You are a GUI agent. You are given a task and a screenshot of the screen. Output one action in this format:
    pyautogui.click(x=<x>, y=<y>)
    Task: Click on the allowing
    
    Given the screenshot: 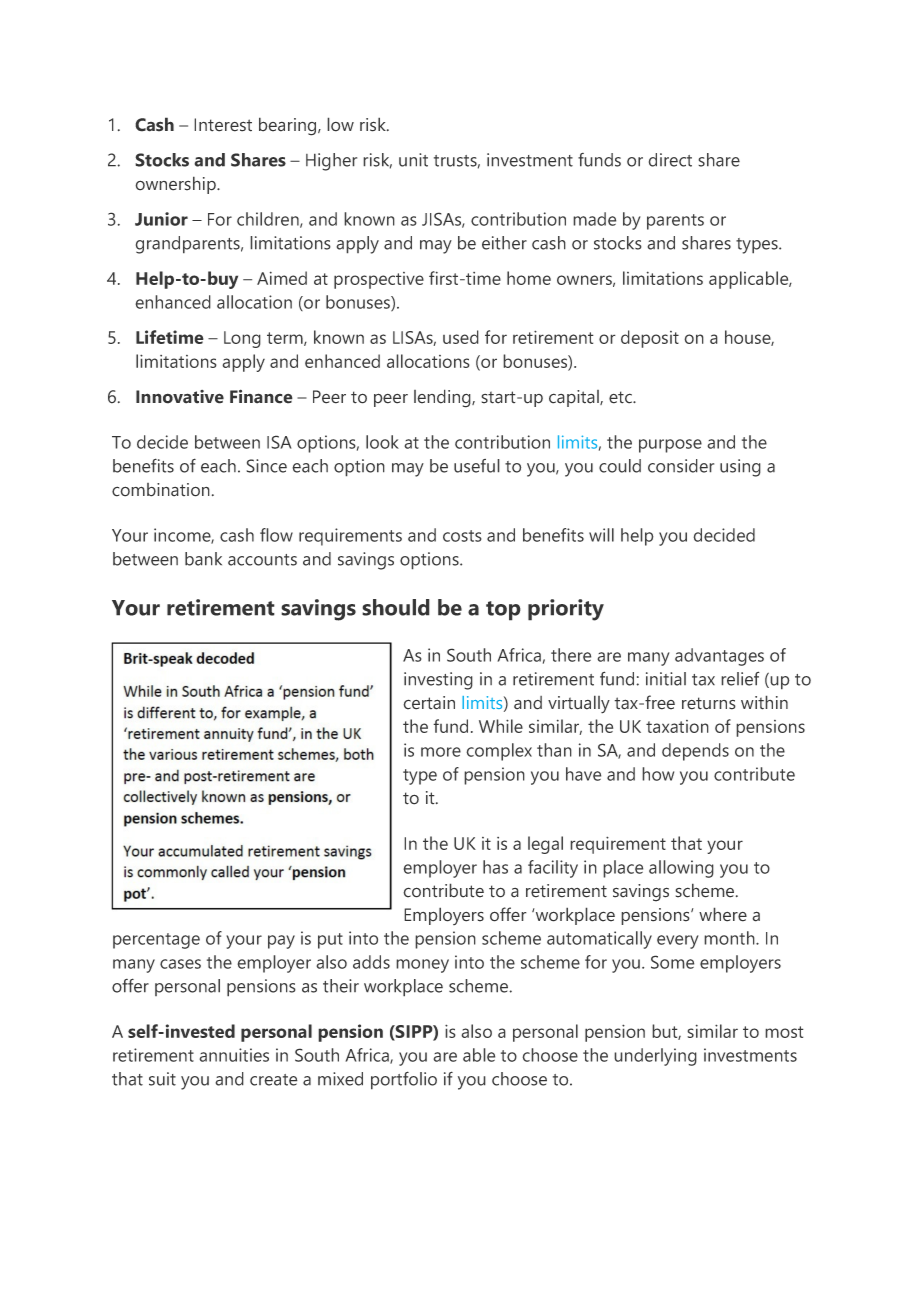 What is the action you would take?
    pyautogui.click(x=681, y=869)
